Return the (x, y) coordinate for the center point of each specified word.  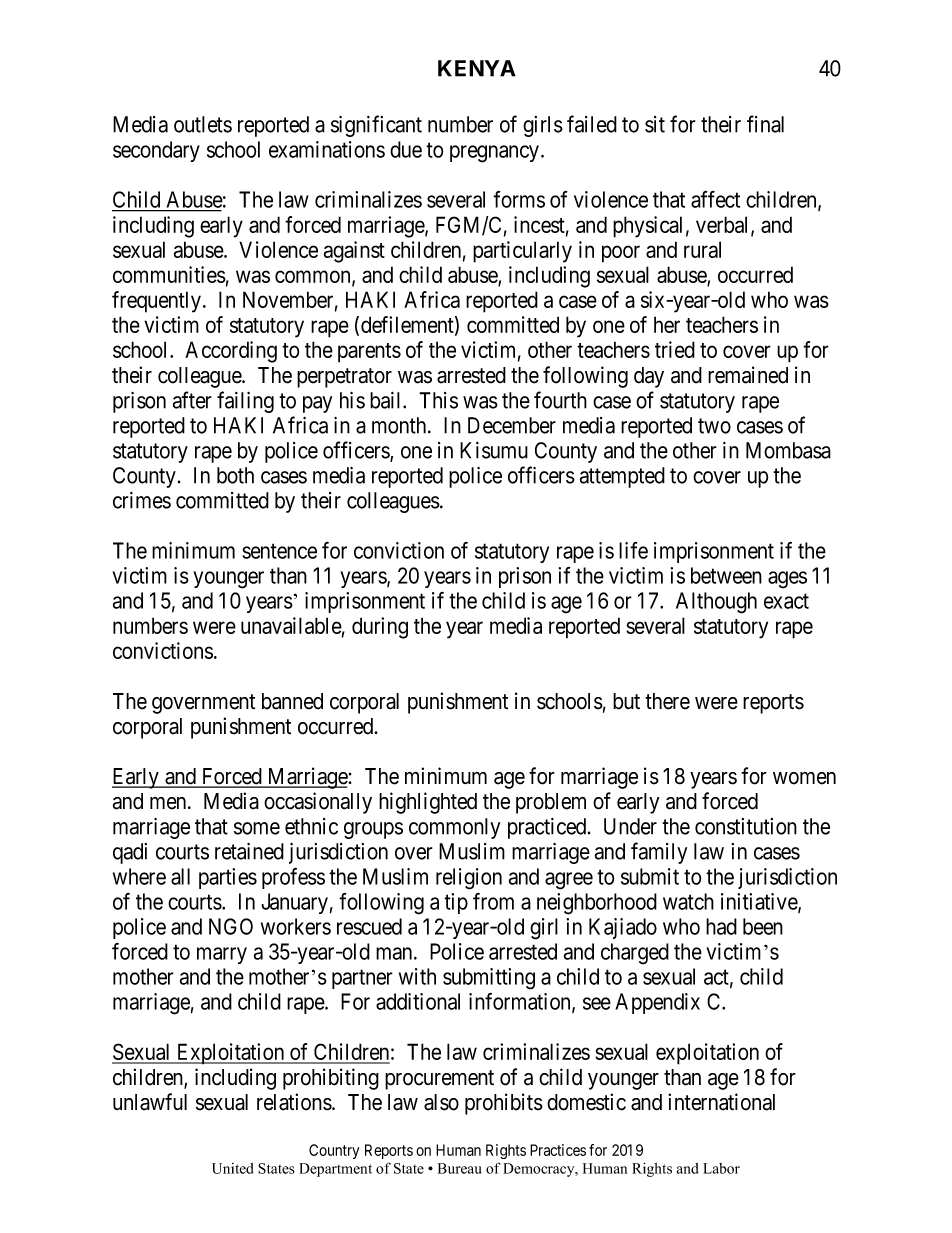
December (512, 425)
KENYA (477, 68)
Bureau (460, 1168)
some (257, 828)
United (233, 1168)
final (765, 124)
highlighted (428, 803)
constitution (746, 826)
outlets (203, 124)
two (714, 426)
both (235, 475)
